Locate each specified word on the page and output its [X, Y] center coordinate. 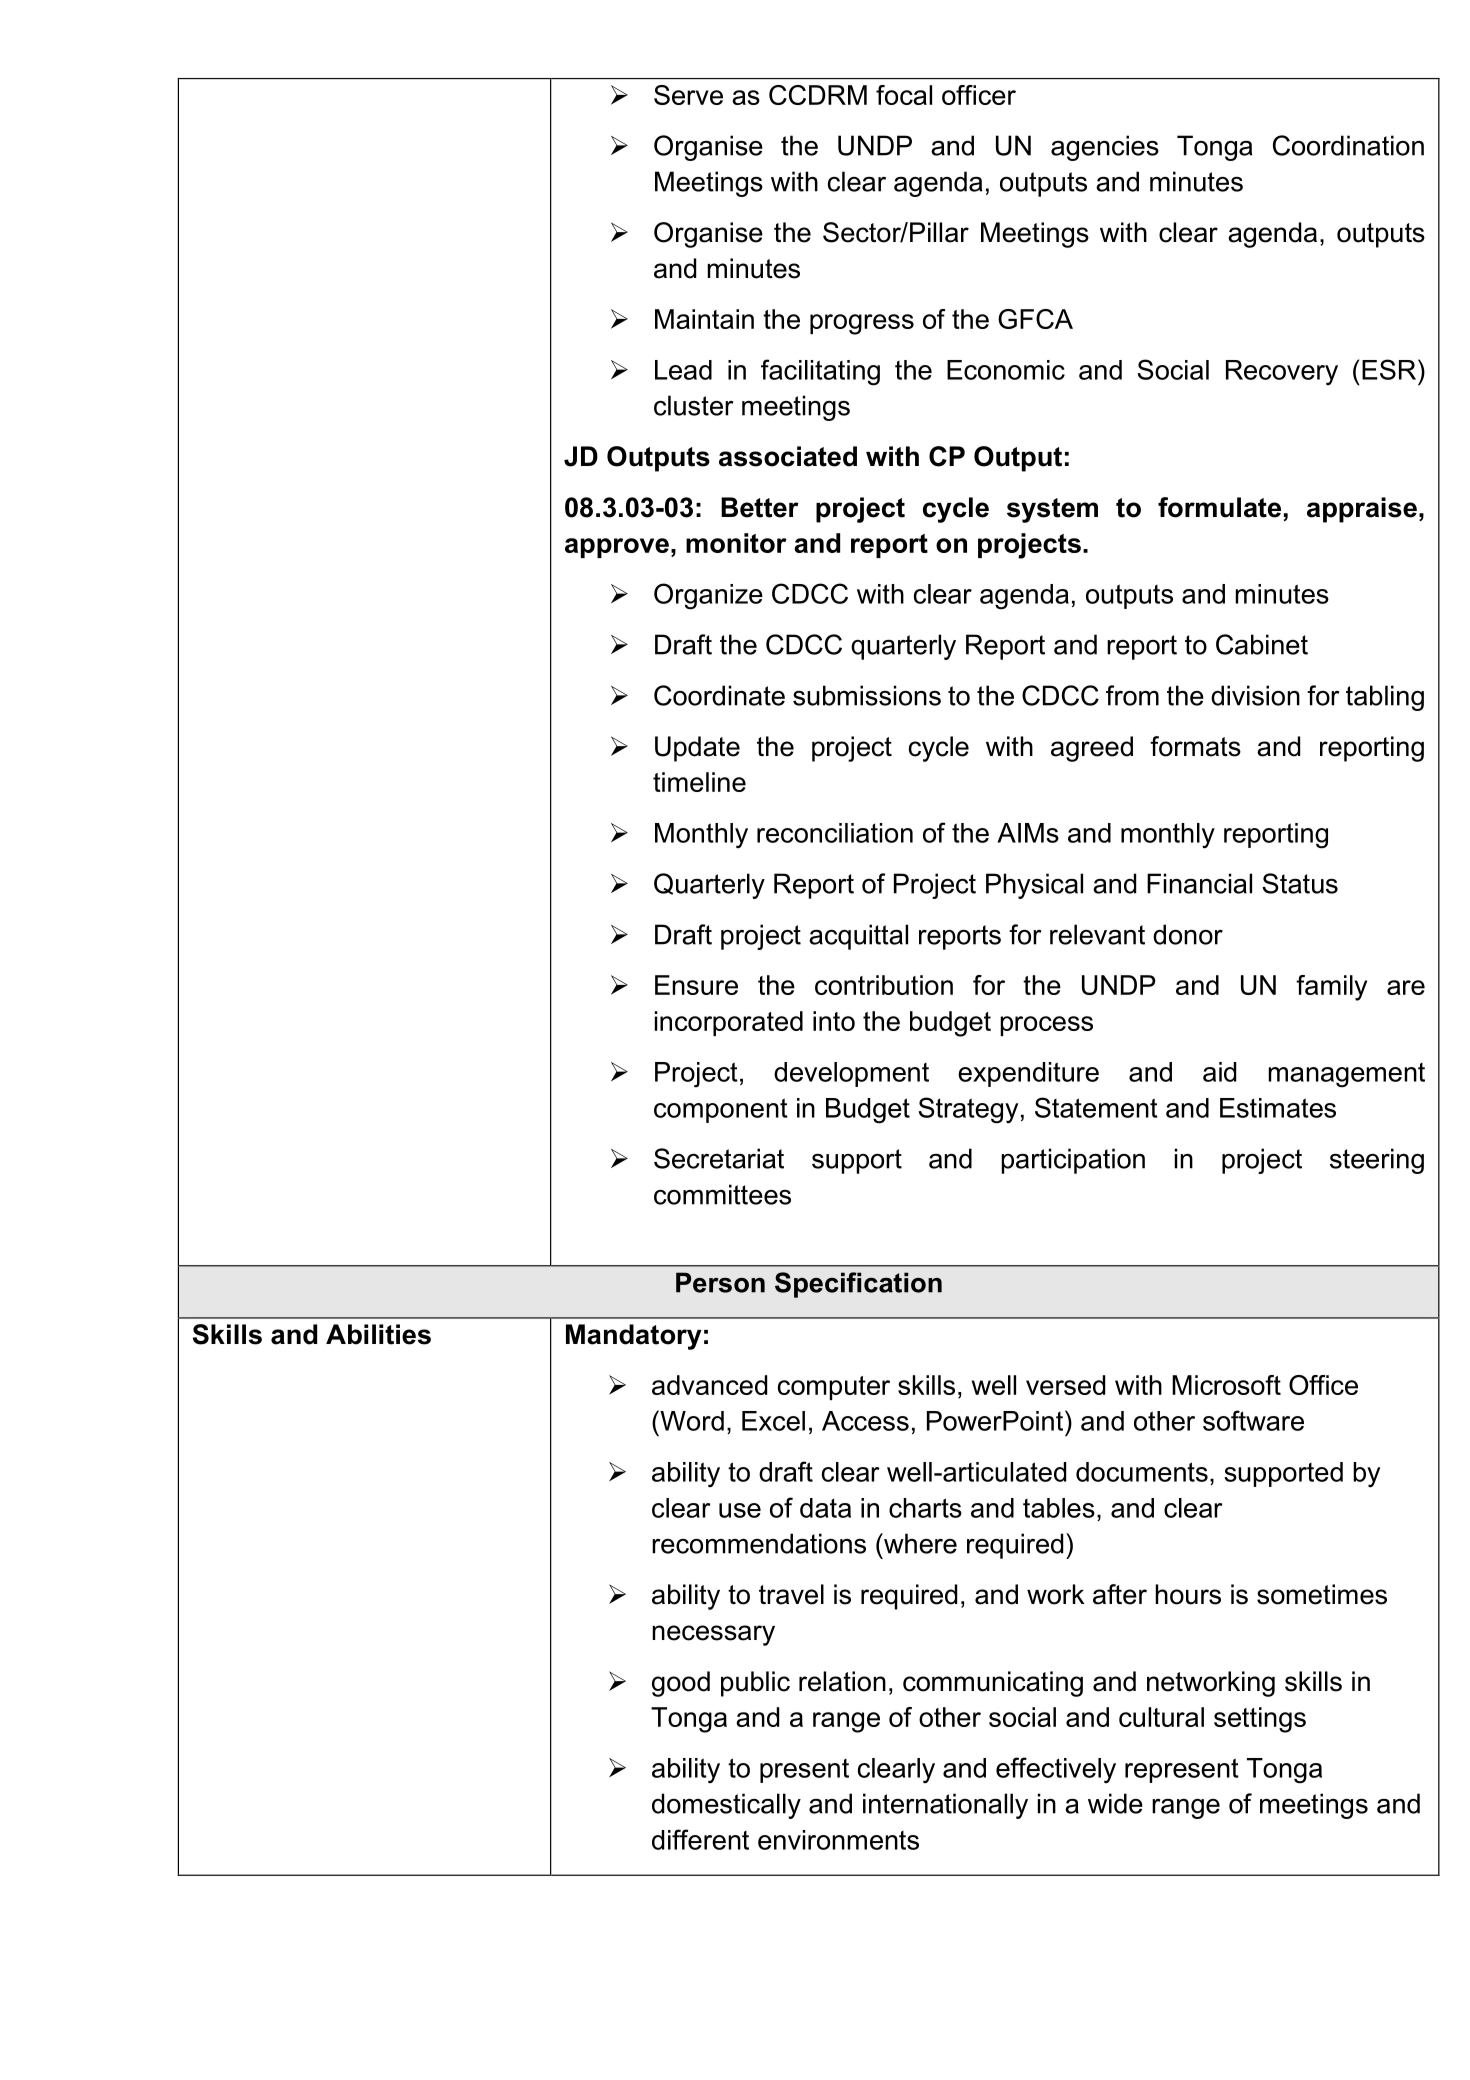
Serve [688, 95]
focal [904, 95]
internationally [945, 1806]
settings [1260, 1720]
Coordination [1348, 145]
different [700, 1839]
